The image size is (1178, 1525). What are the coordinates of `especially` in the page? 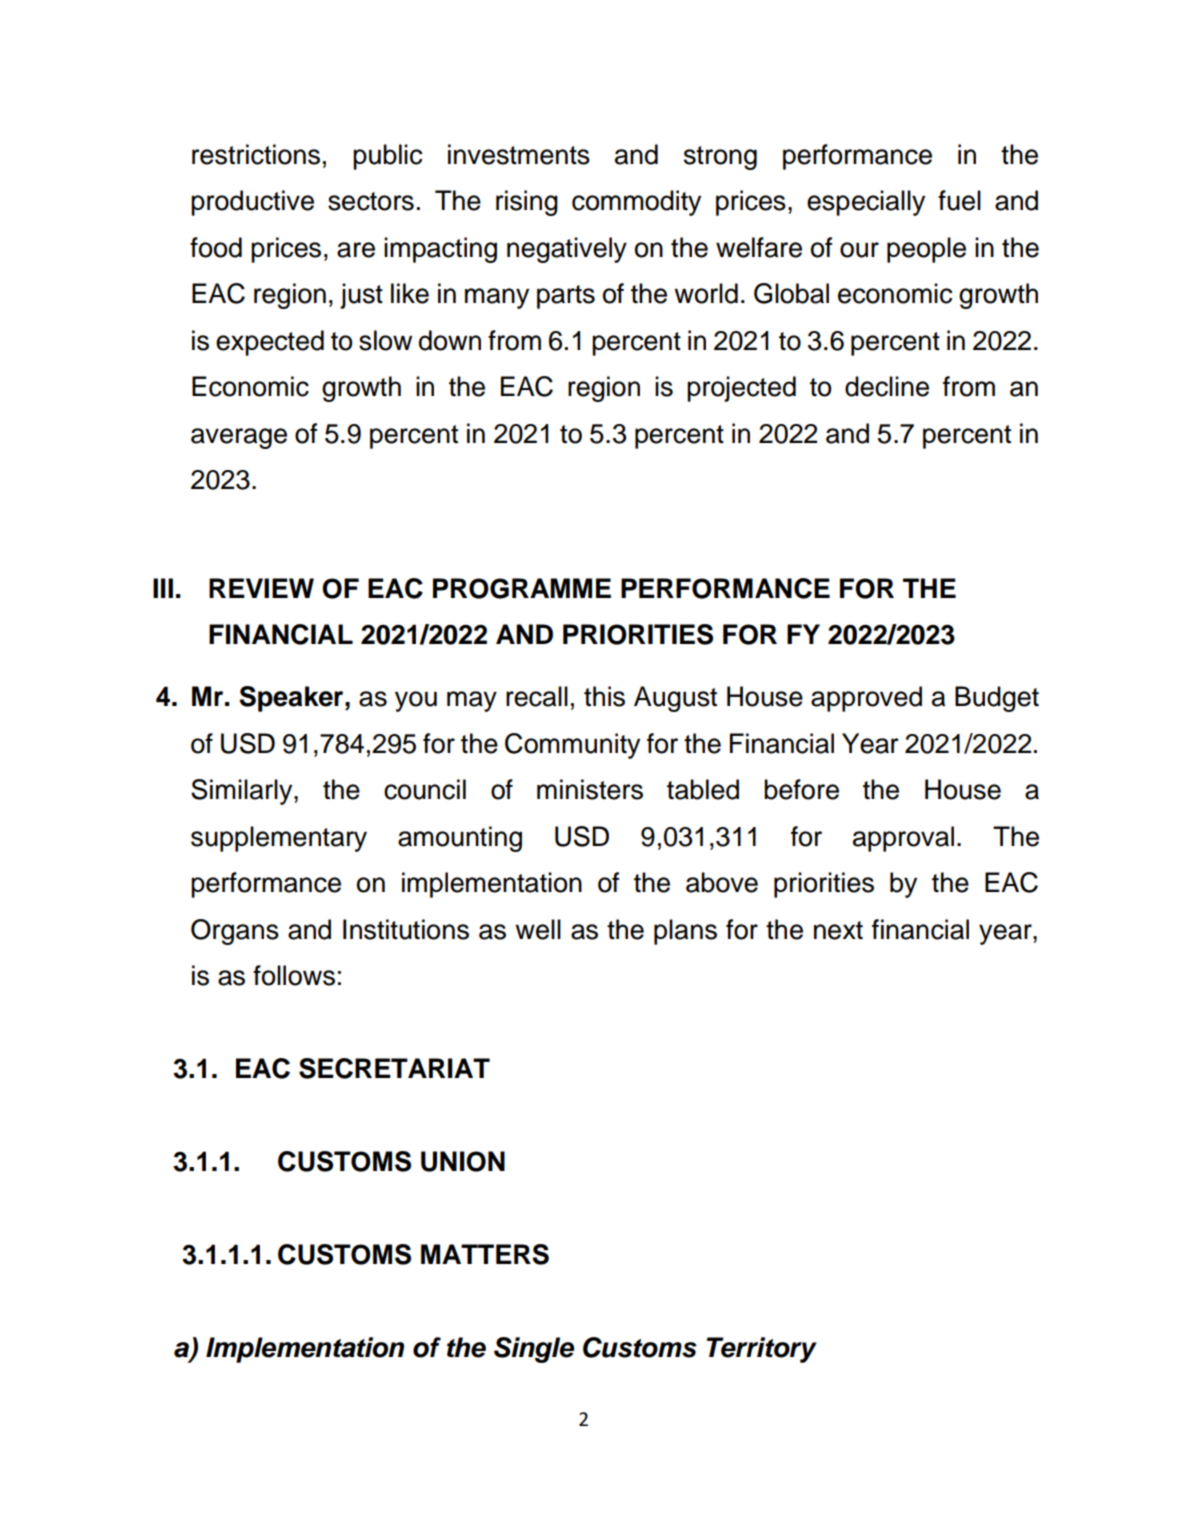 It's located at (866, 203).
